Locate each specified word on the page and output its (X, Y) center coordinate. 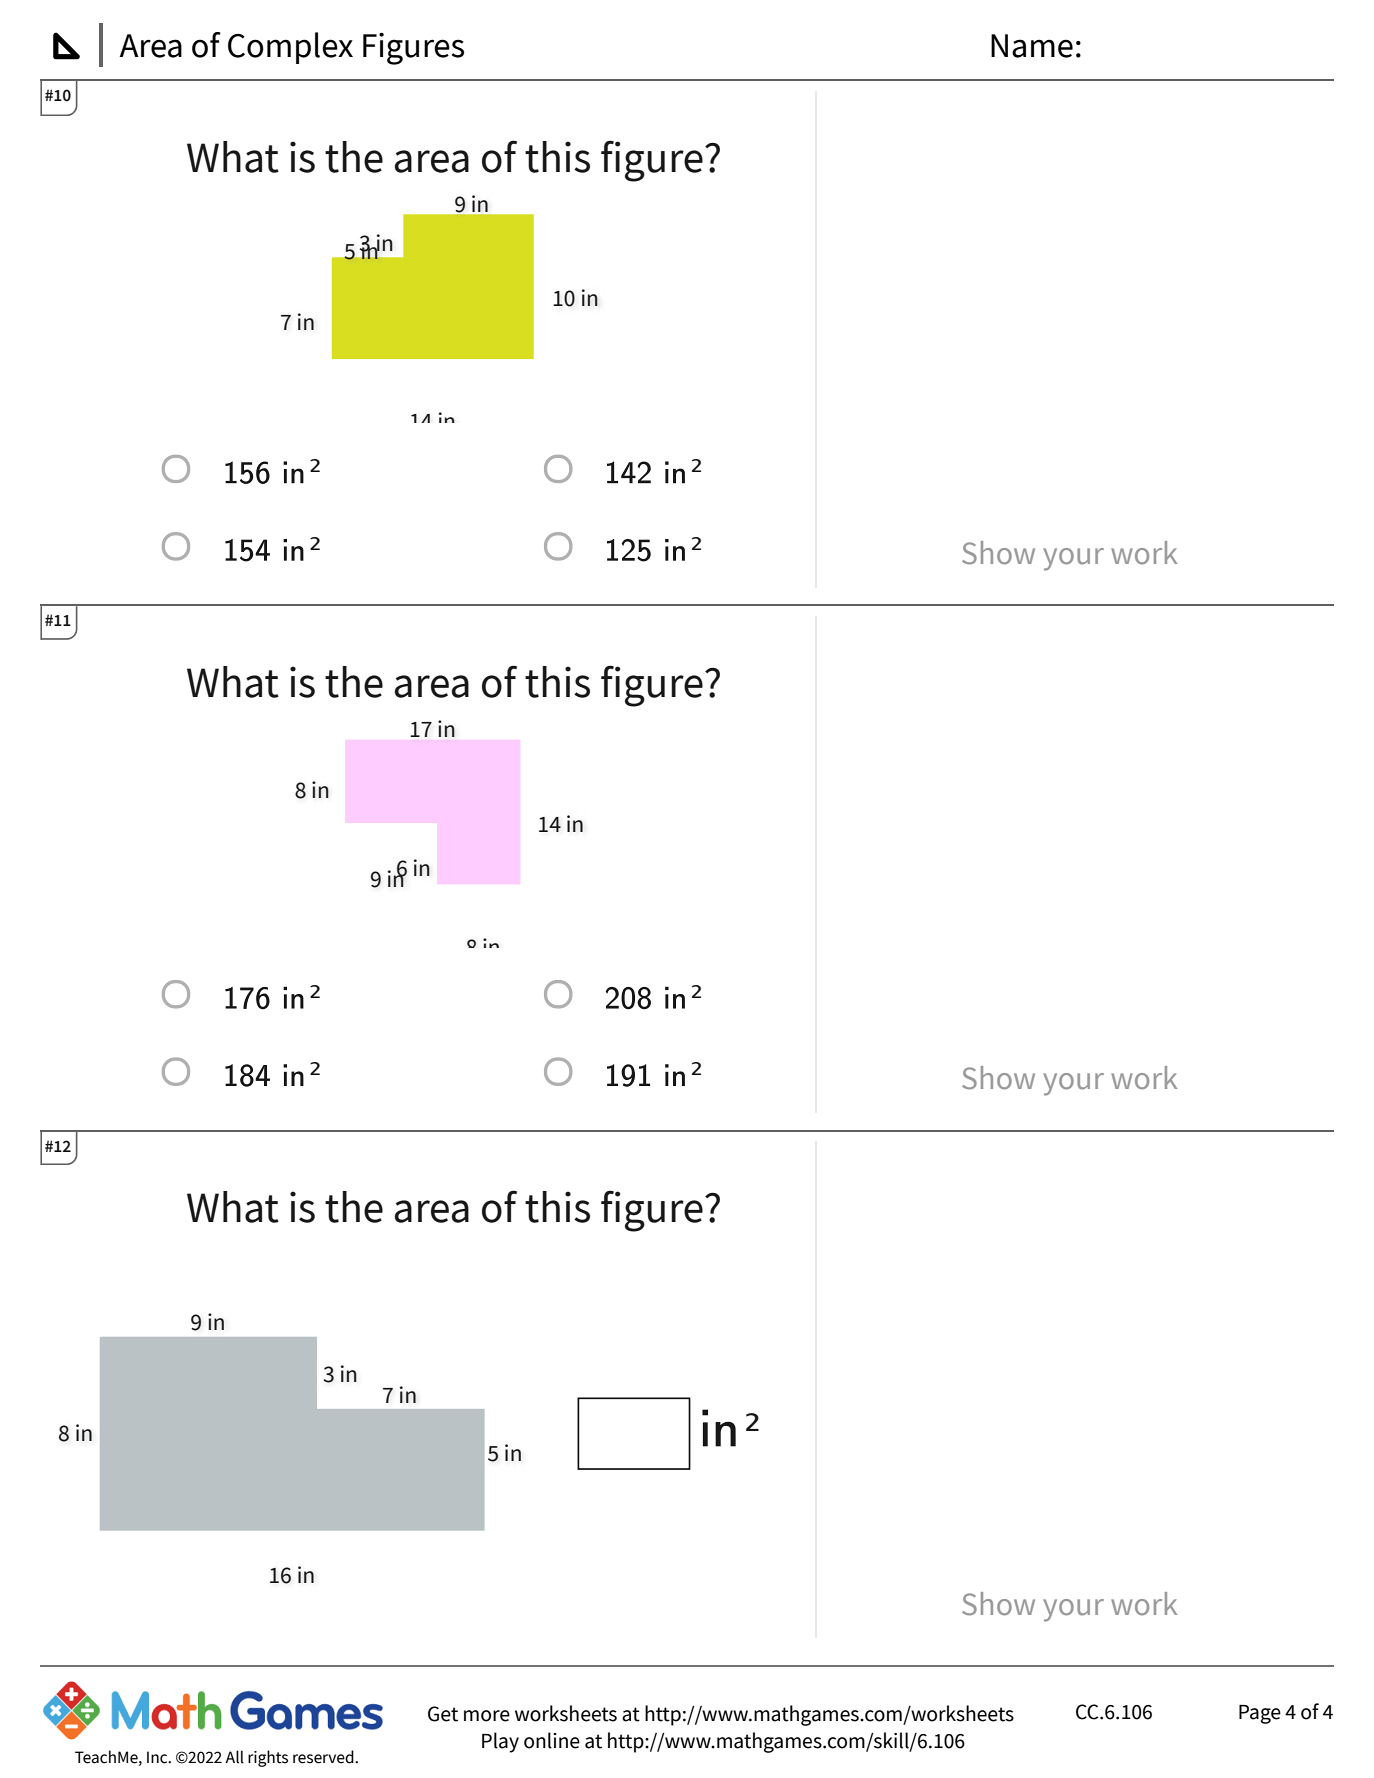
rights (268, 1758)
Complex (290, 48)
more (487, 1716)
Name (1032, 46)
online (552, 1740)
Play (500, 1742)
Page (1260, 1714)
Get (443, 1714)
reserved (324, 1757)
